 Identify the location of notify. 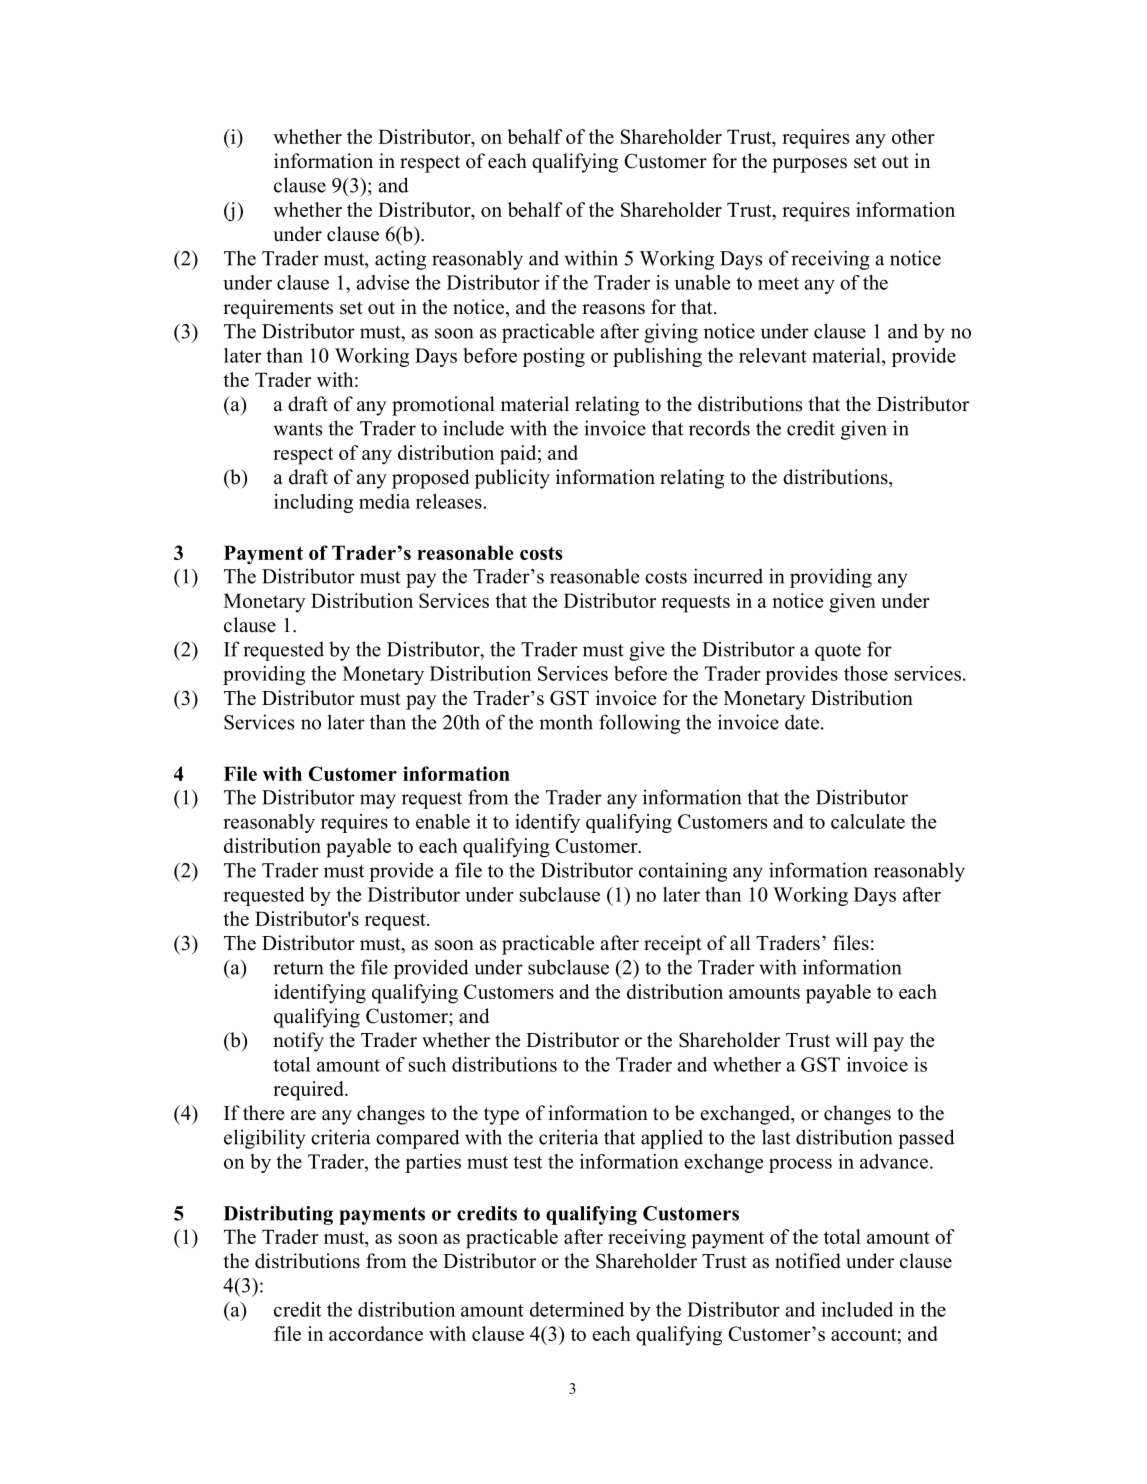
(298, 1042).
